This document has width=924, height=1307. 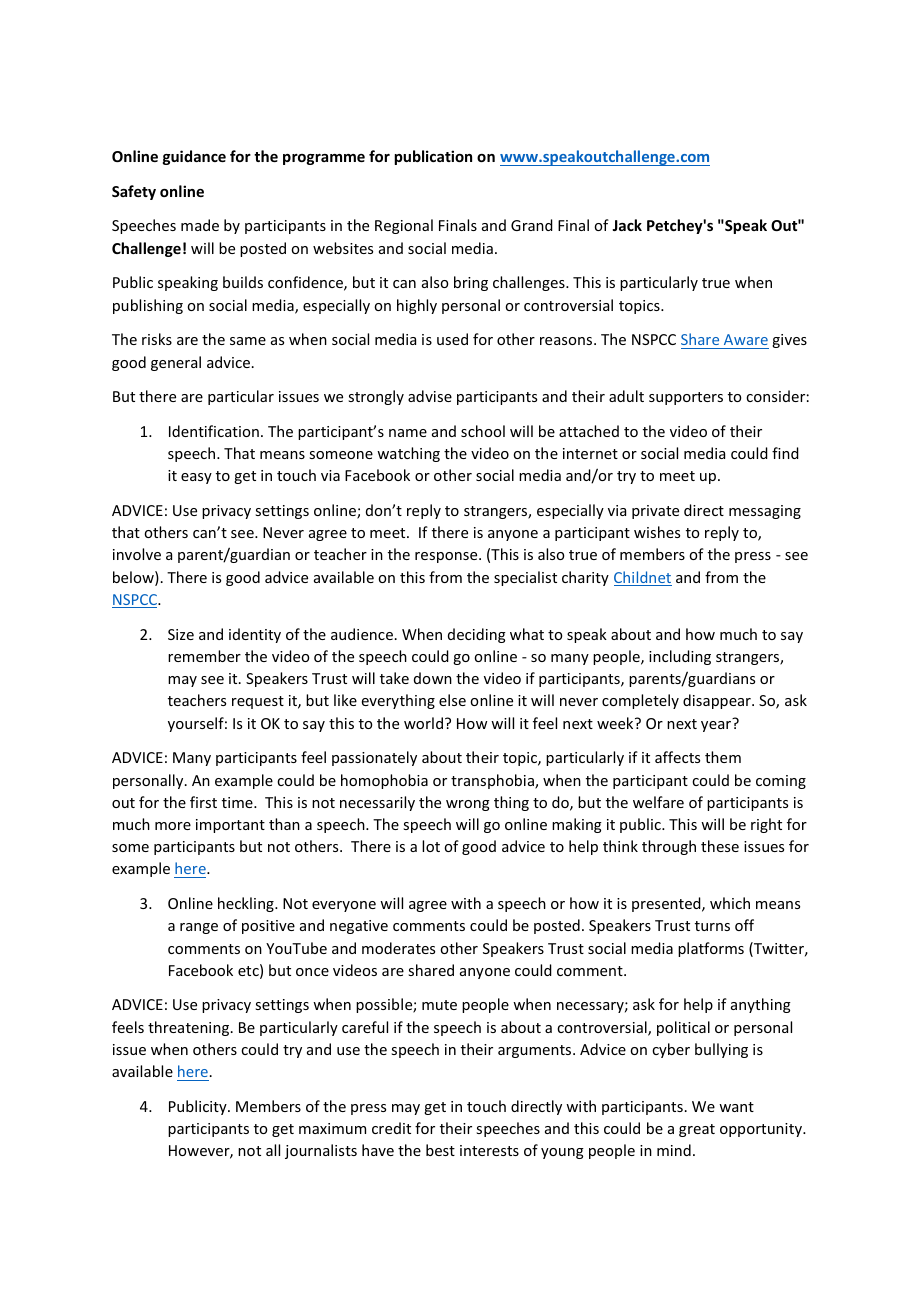 What do you see at coordinates (203, 802) in the document?
I see `first` at bounding box center [203, 802].
